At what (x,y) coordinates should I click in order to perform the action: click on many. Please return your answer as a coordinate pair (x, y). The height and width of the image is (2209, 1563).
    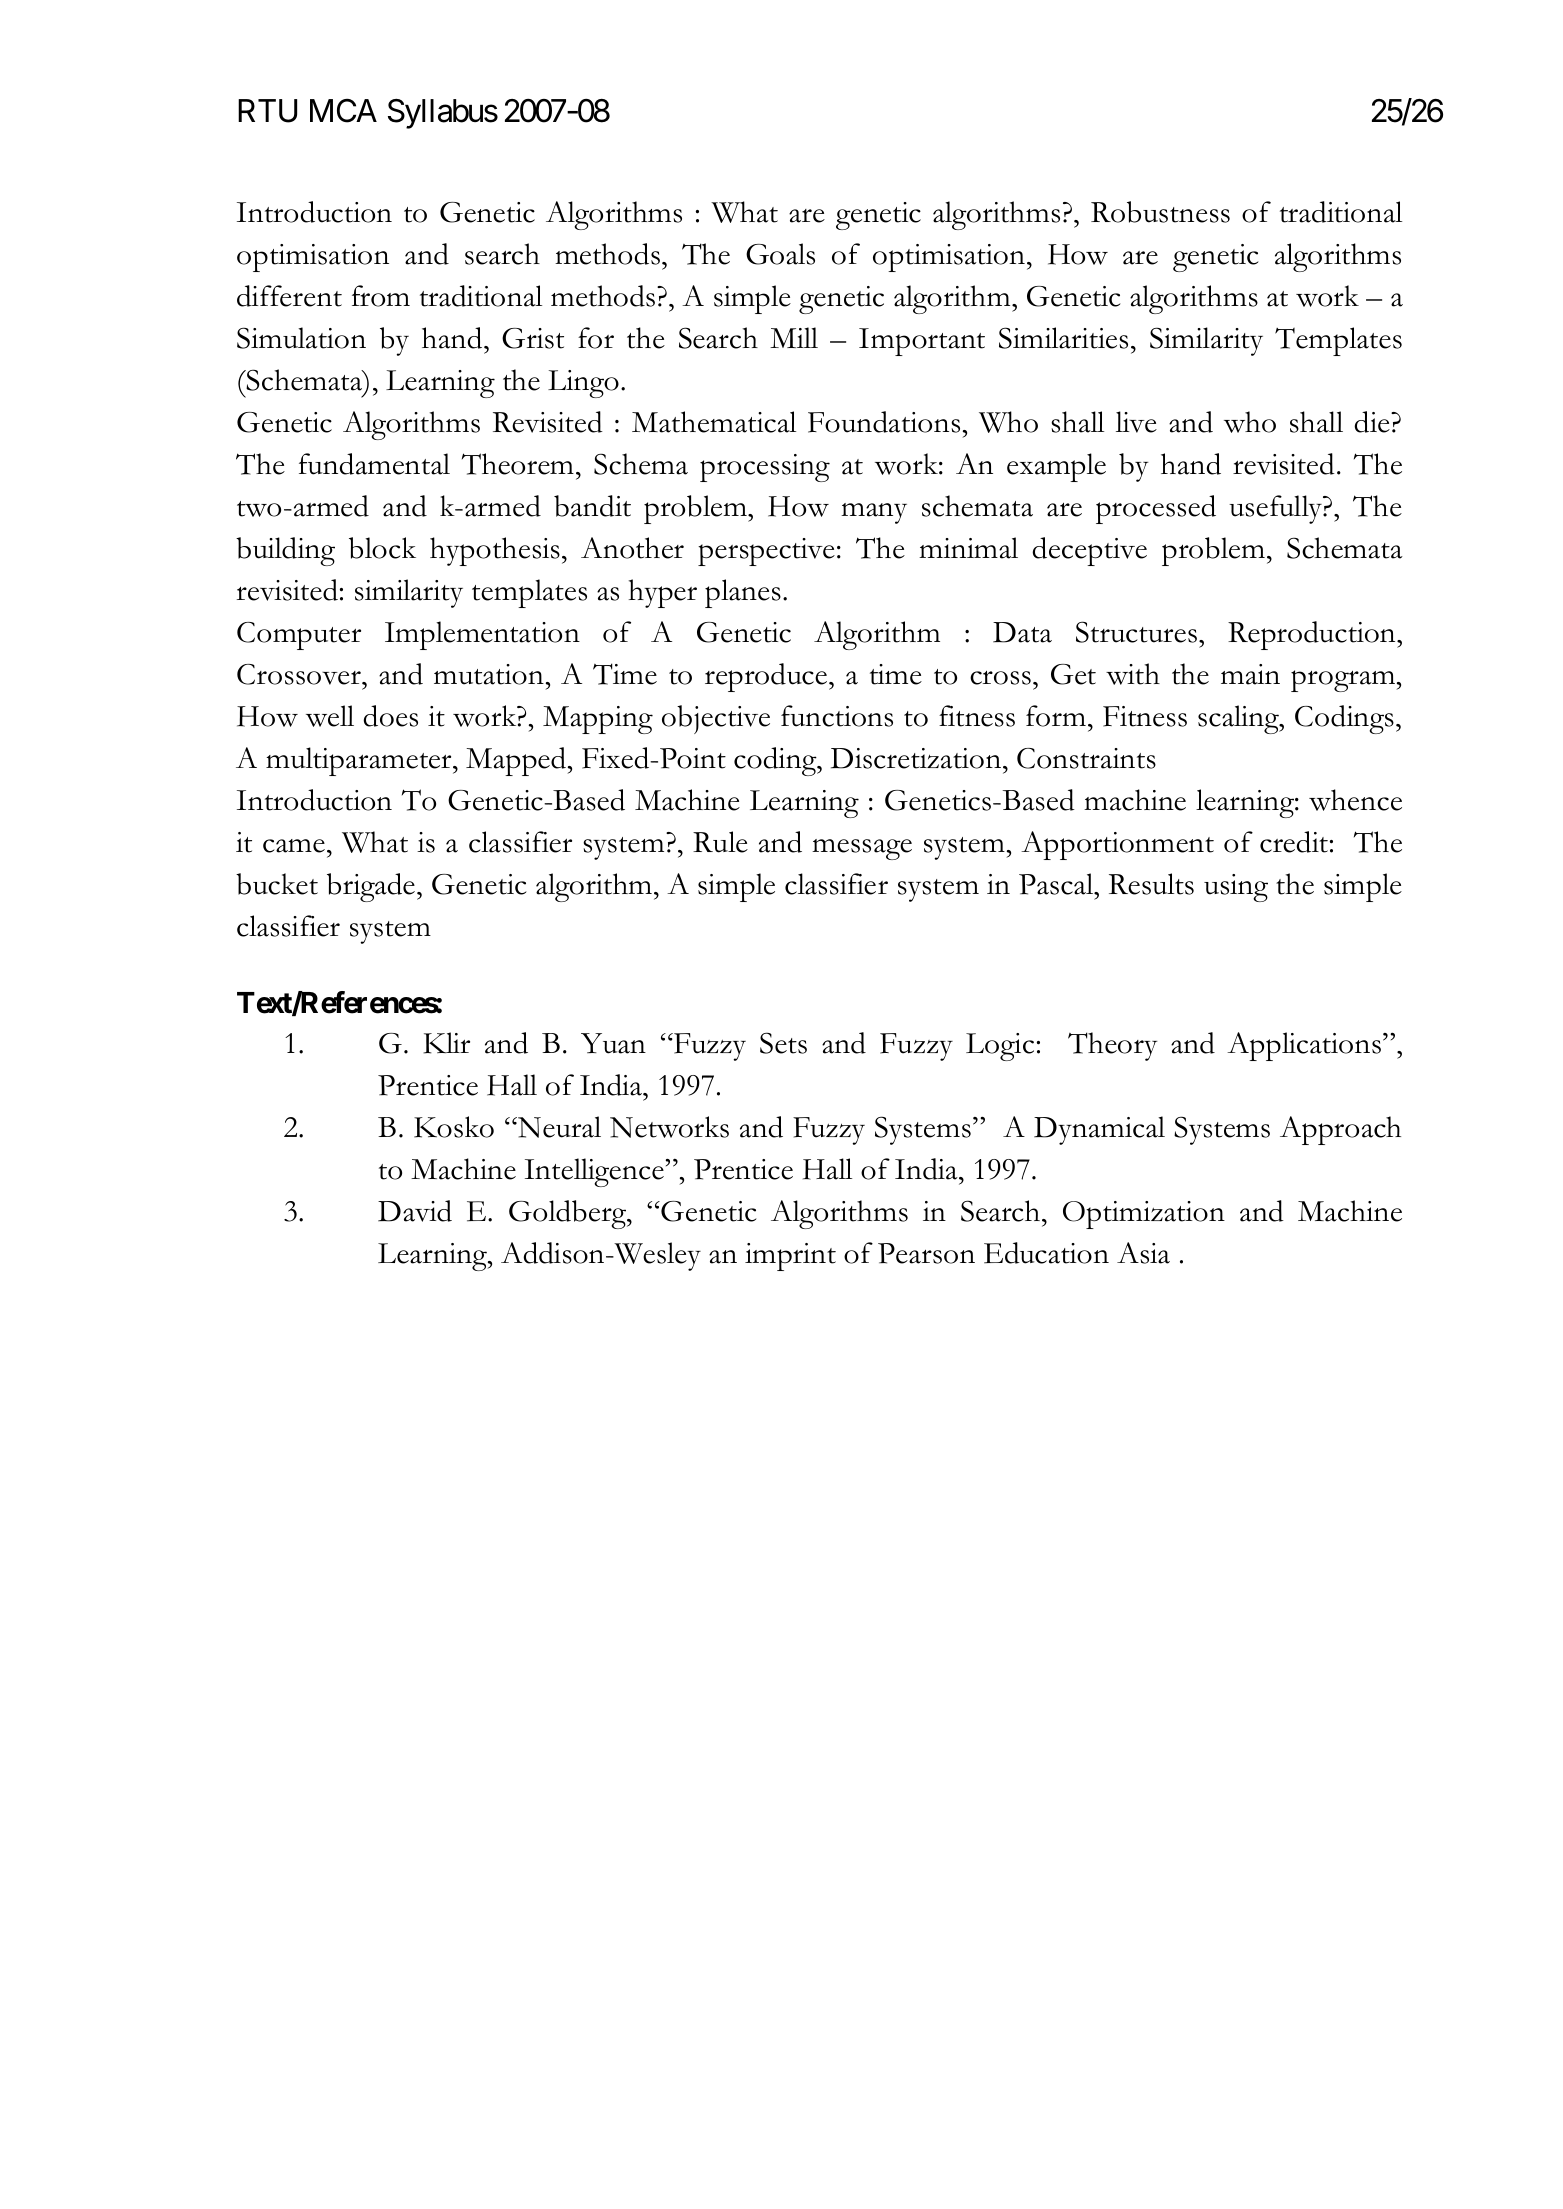
    Looking at the image, I should click on (874, 513).
